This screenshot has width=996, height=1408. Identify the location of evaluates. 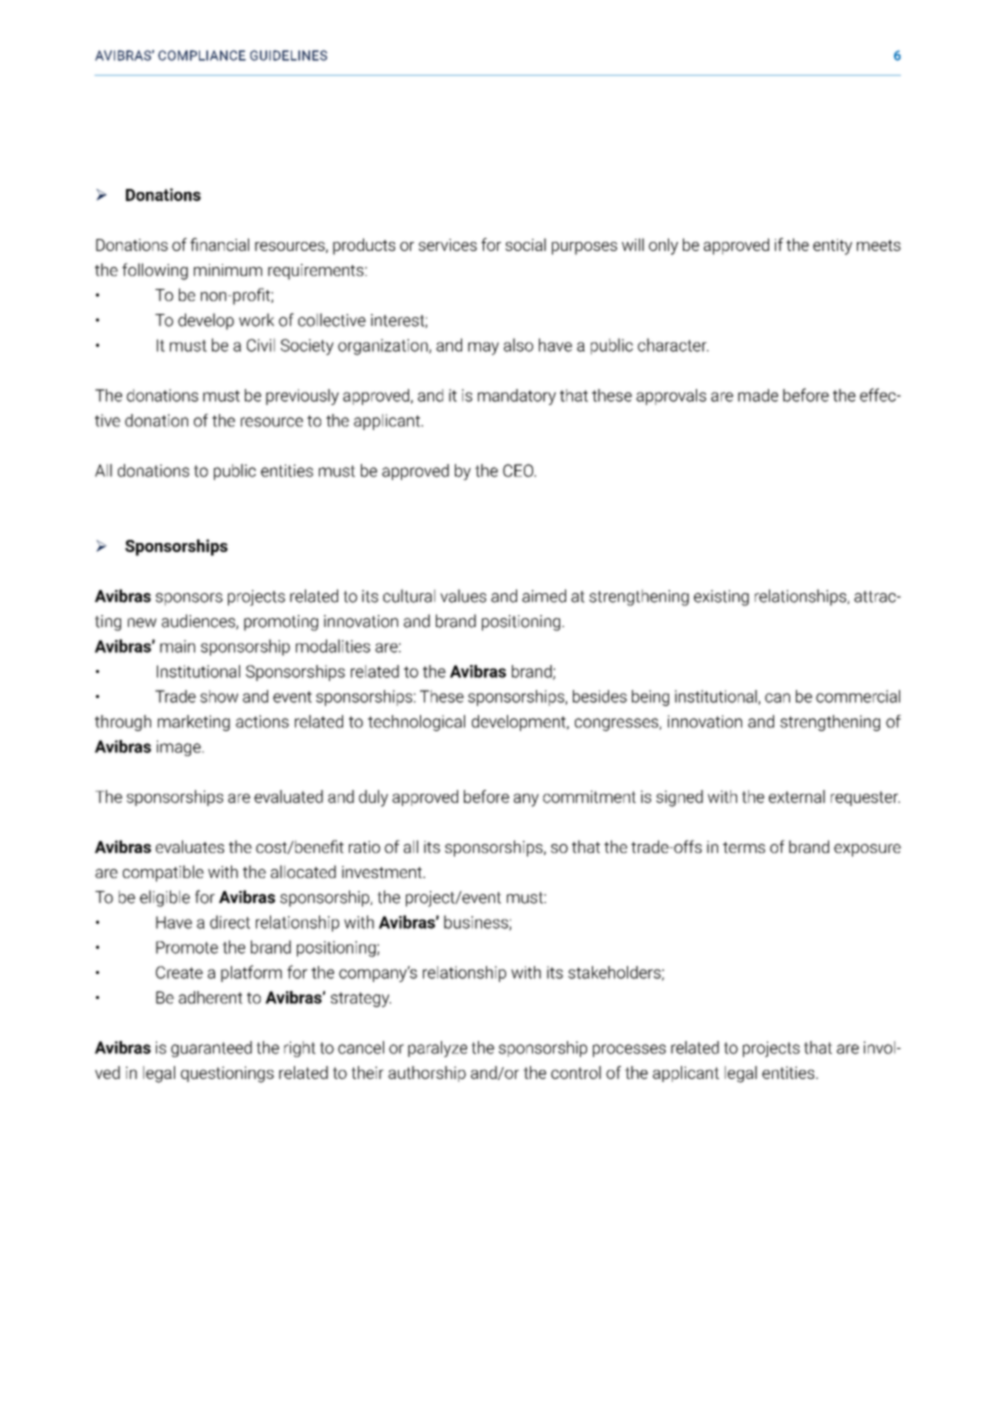
(190, 846).
